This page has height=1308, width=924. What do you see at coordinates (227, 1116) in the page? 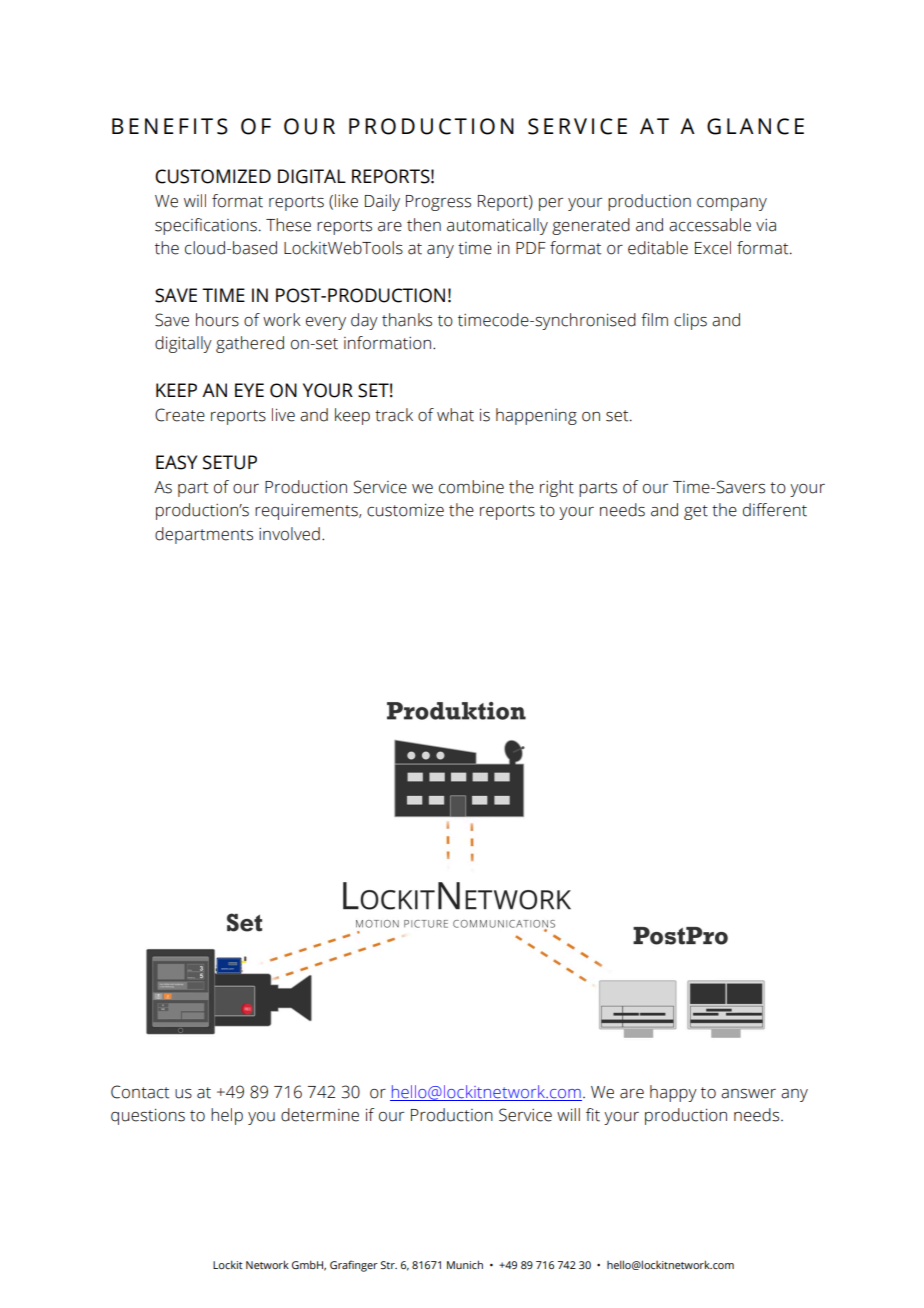
I see `help` at bounding box center [227, 1116].
